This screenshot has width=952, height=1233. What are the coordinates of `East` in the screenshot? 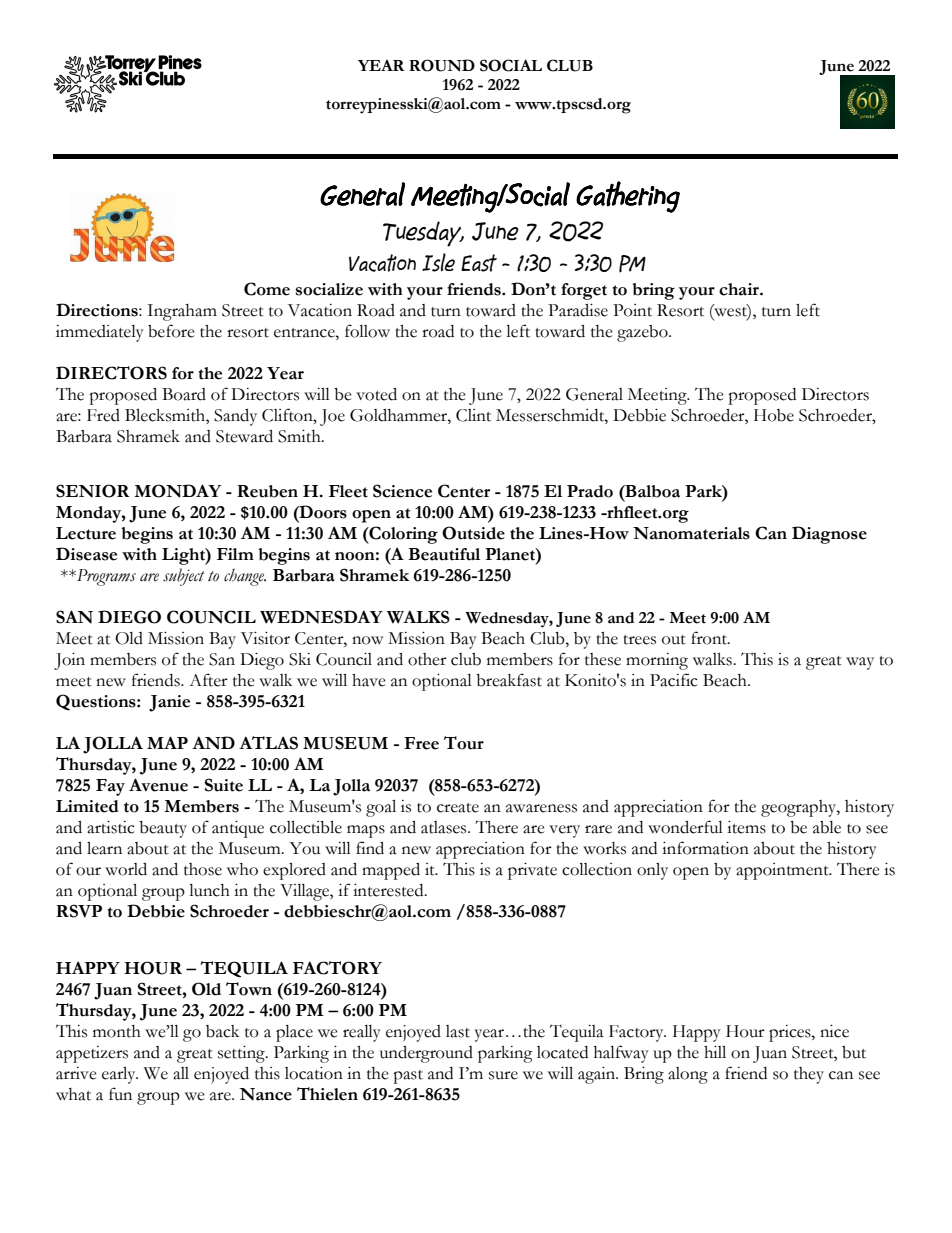 It's located at (479, 263).
